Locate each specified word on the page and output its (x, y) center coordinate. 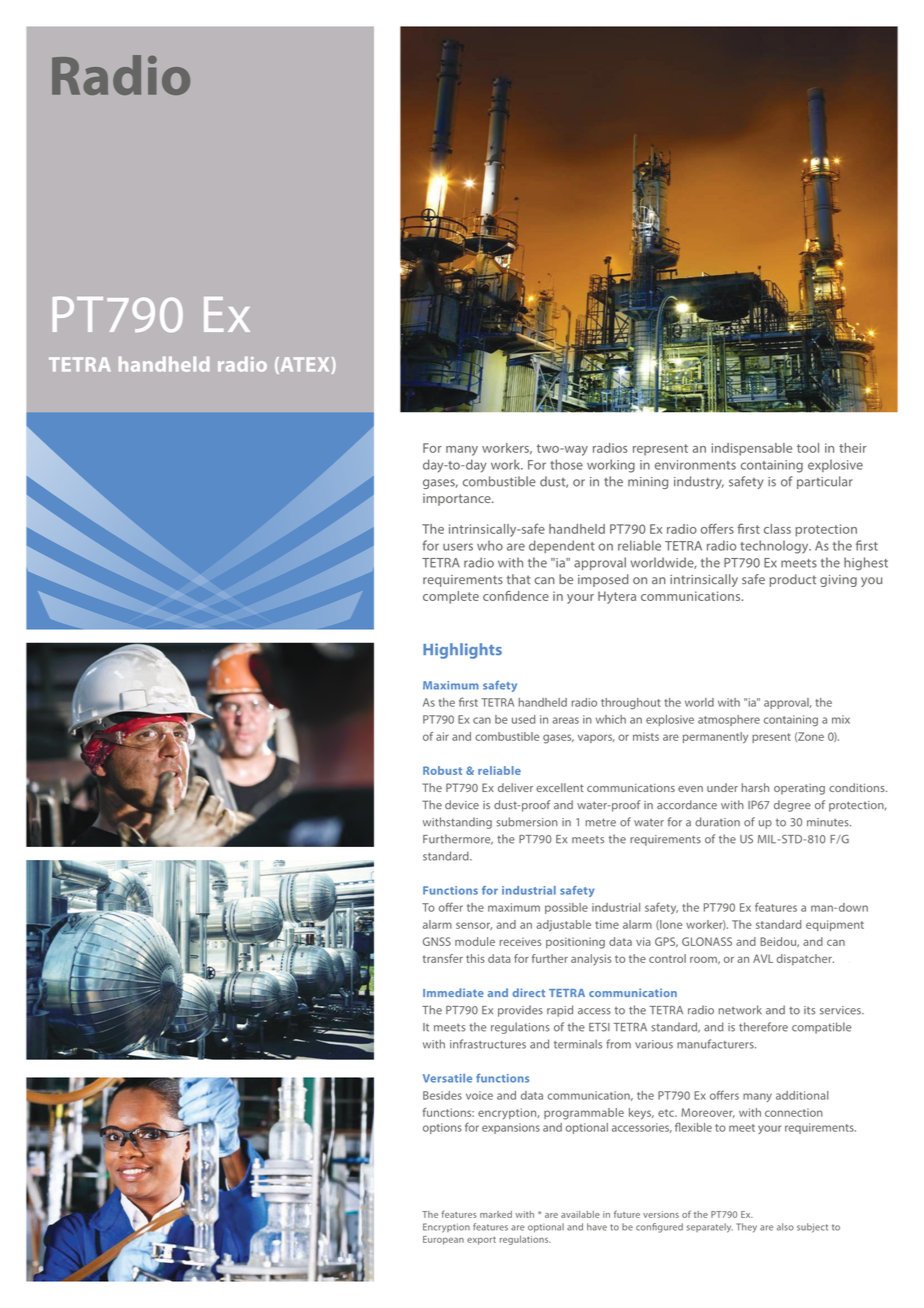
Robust (442, 770)
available (580, 1214)
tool (808, 448)
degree (792, 806)
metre (601, 822)
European (443, 1240)
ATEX (303, 365)
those (566, 464)
